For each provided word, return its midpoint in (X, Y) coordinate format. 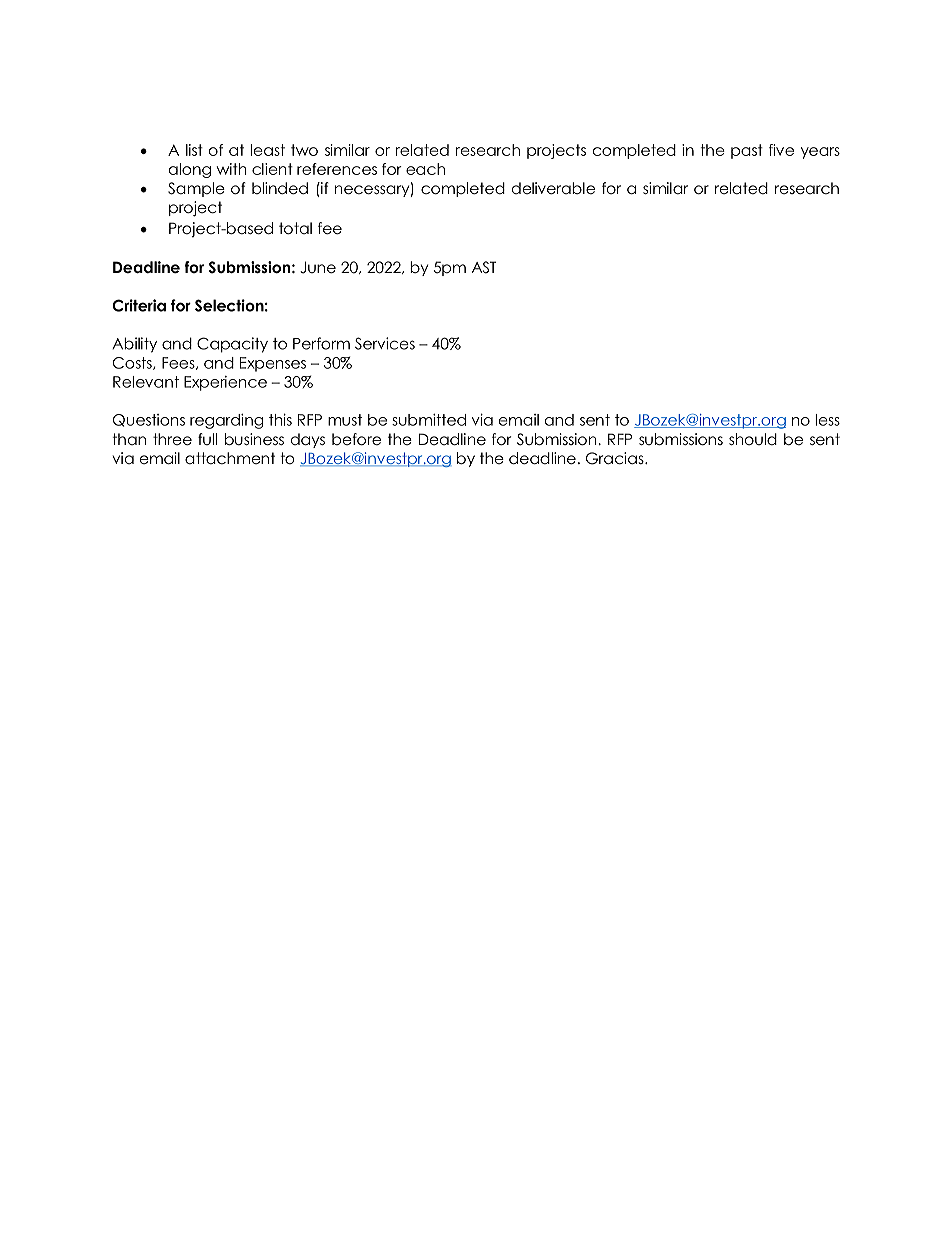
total (295, 228)
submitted (429, 420)
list (194, 150)
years (820, 153)
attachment (230, 458)
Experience (225, 383)
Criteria (139, 305)
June (318, 267)
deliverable (553, 188)
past (747, 151)
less (827, 420)
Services (385, 343)
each (425, 169)
